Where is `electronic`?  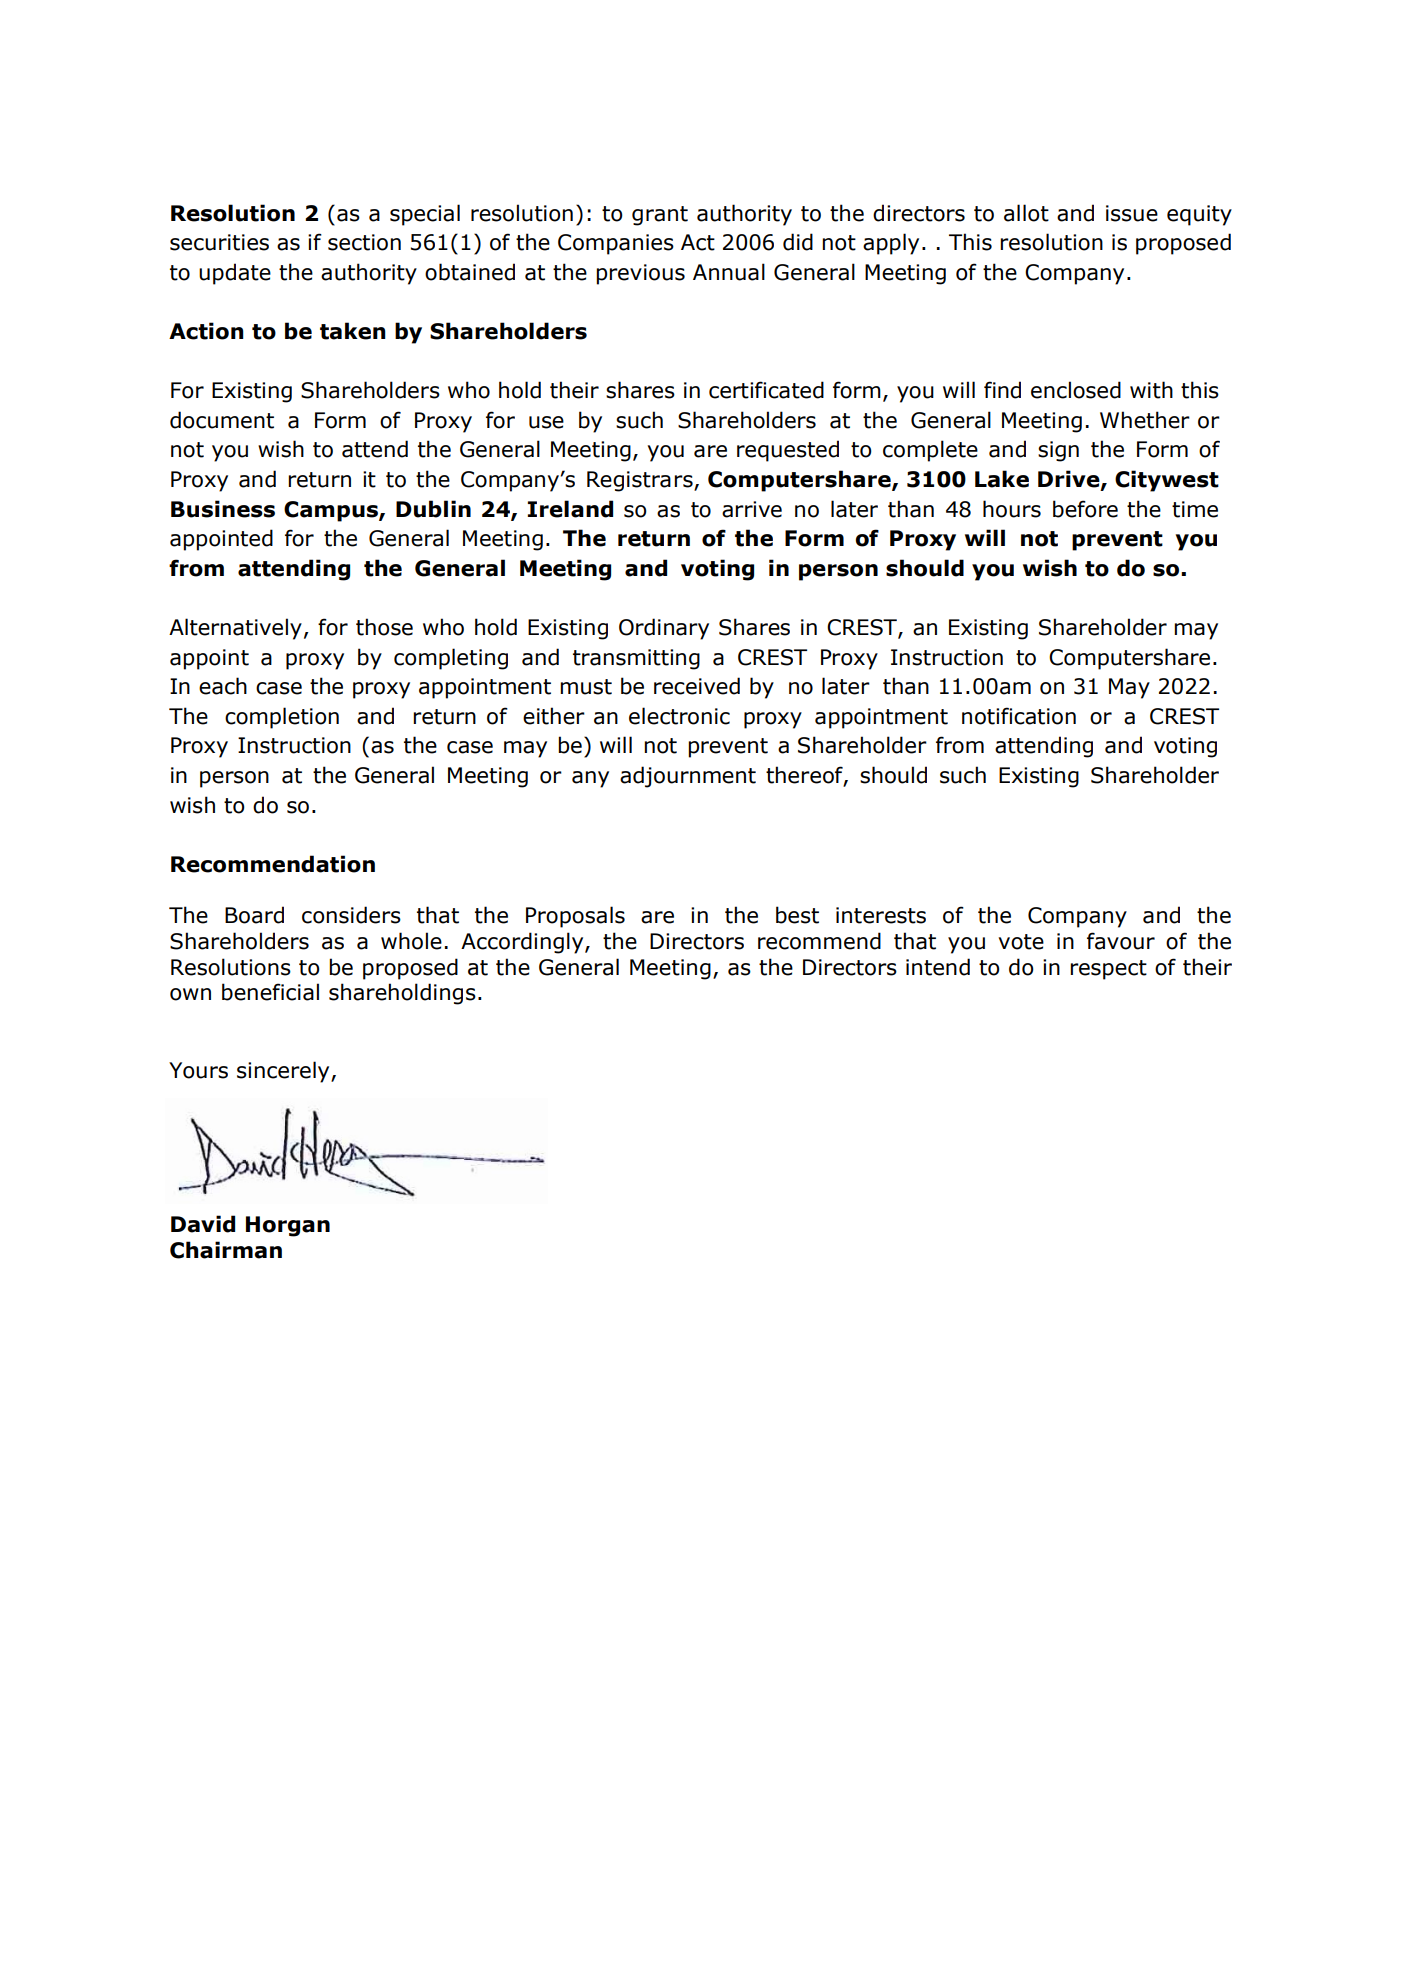 electronic is located at coordinates (679, 716).
